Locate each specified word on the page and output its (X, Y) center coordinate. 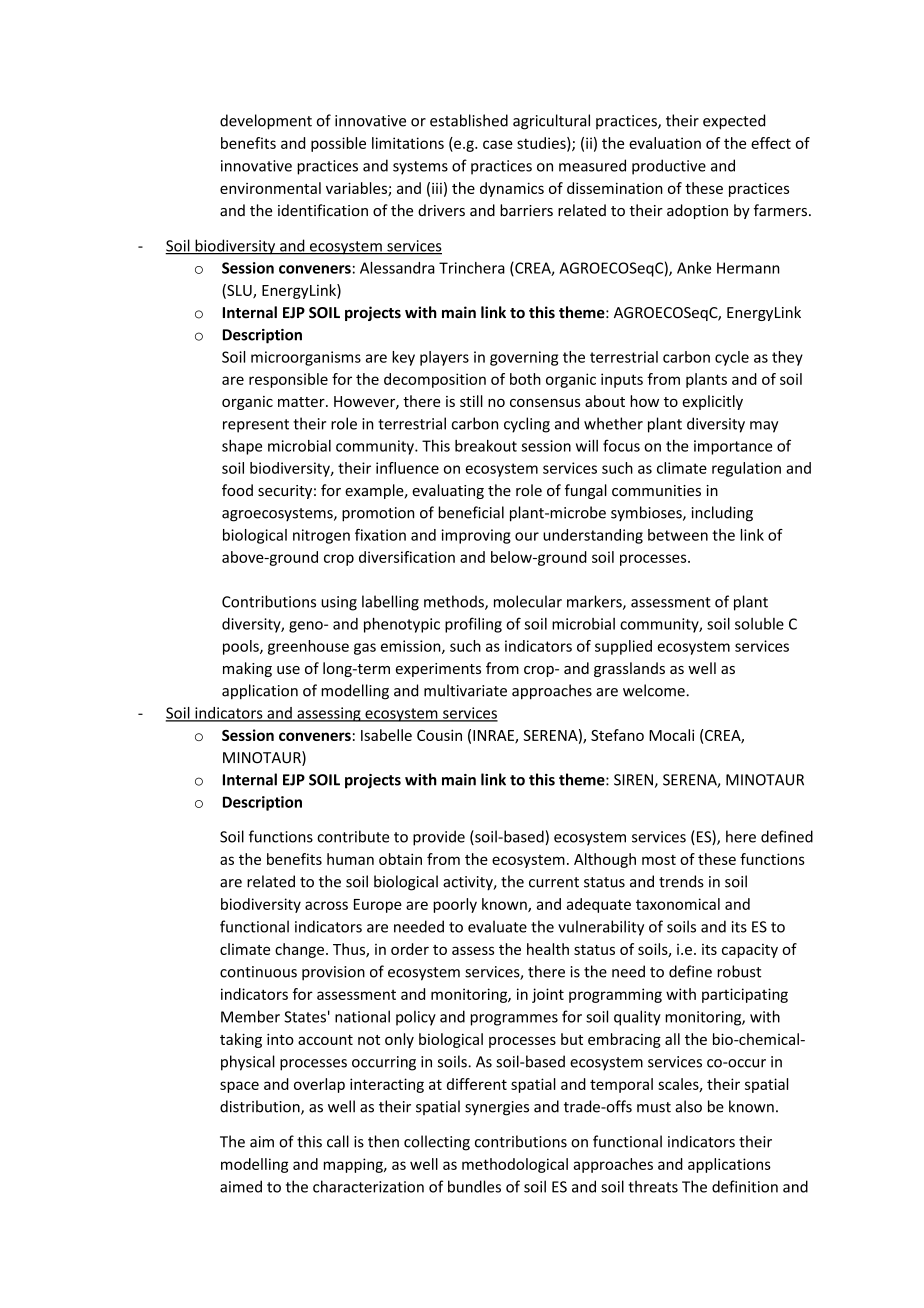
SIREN (633, 780)
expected (734, 122)
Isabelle (386, 735)
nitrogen (321, 536)
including (722, 514)
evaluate (497, 926)
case (498, 144)
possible (338, 144)
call (338, 1141)
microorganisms (306, 358)
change (299, 950)
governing (524, 358)
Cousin (439, 735)
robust (739, 971)
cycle (732, 358)
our (527, 536)
